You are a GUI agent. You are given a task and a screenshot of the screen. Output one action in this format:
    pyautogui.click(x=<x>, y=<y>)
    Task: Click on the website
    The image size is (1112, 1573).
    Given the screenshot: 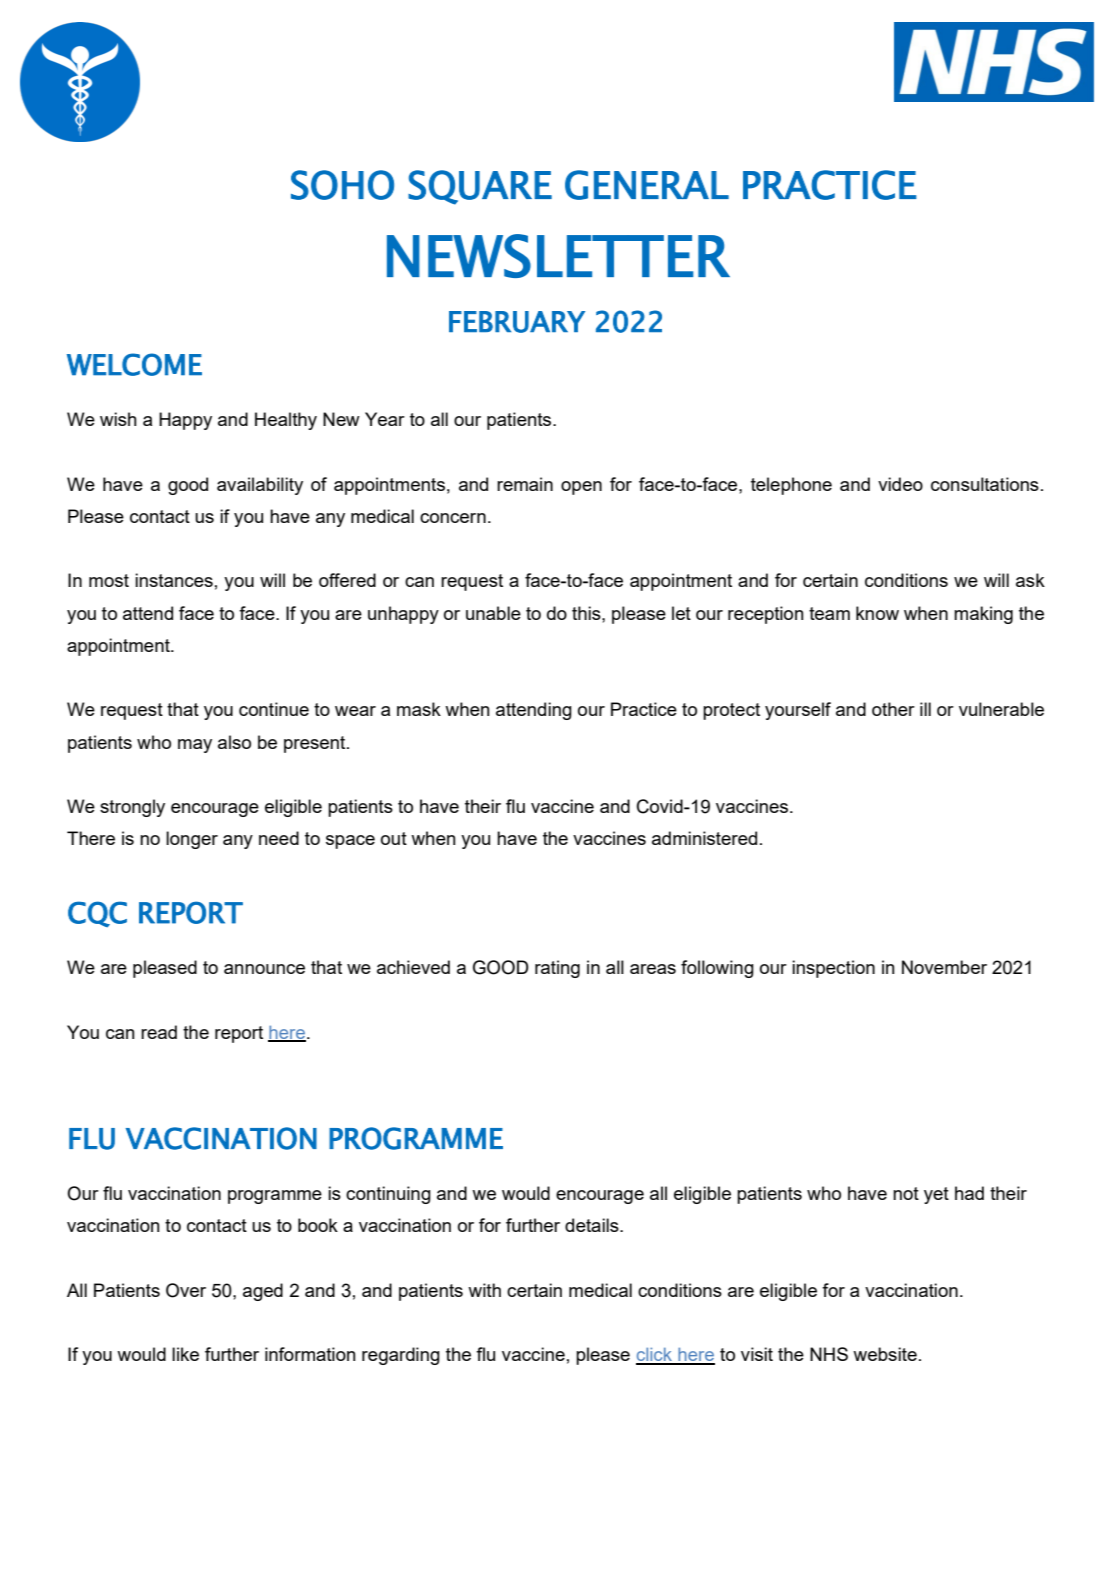 What is the action you would take?
    pyautogui.click(x=885, y=1354)
